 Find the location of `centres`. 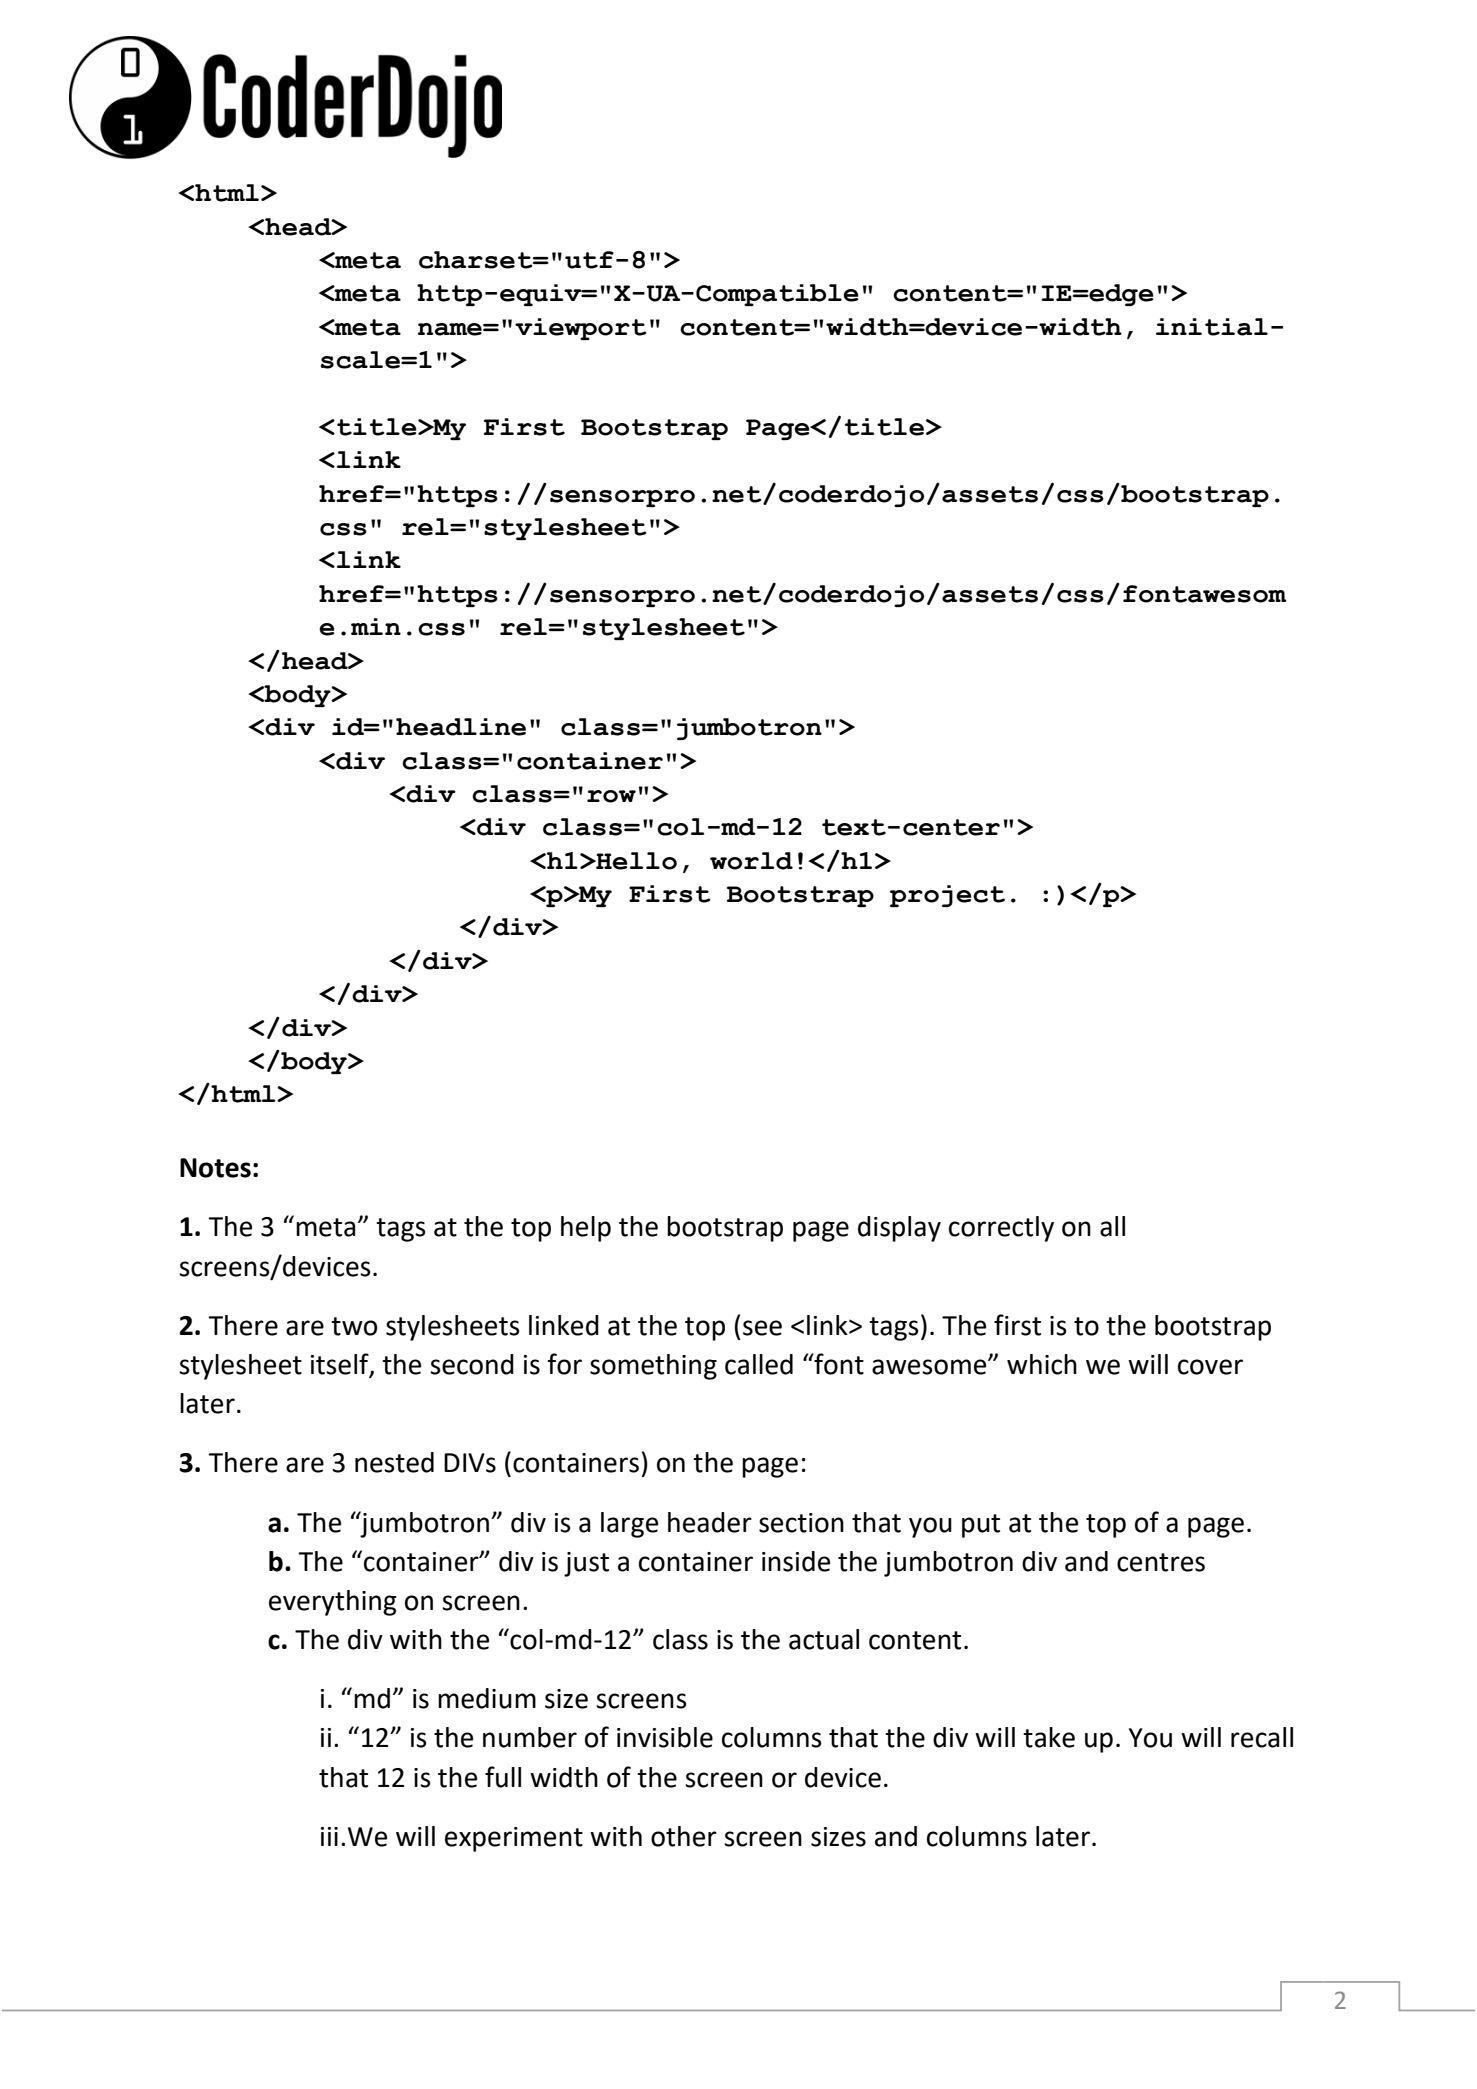

centres is located at coordinates (1161, 1562).
